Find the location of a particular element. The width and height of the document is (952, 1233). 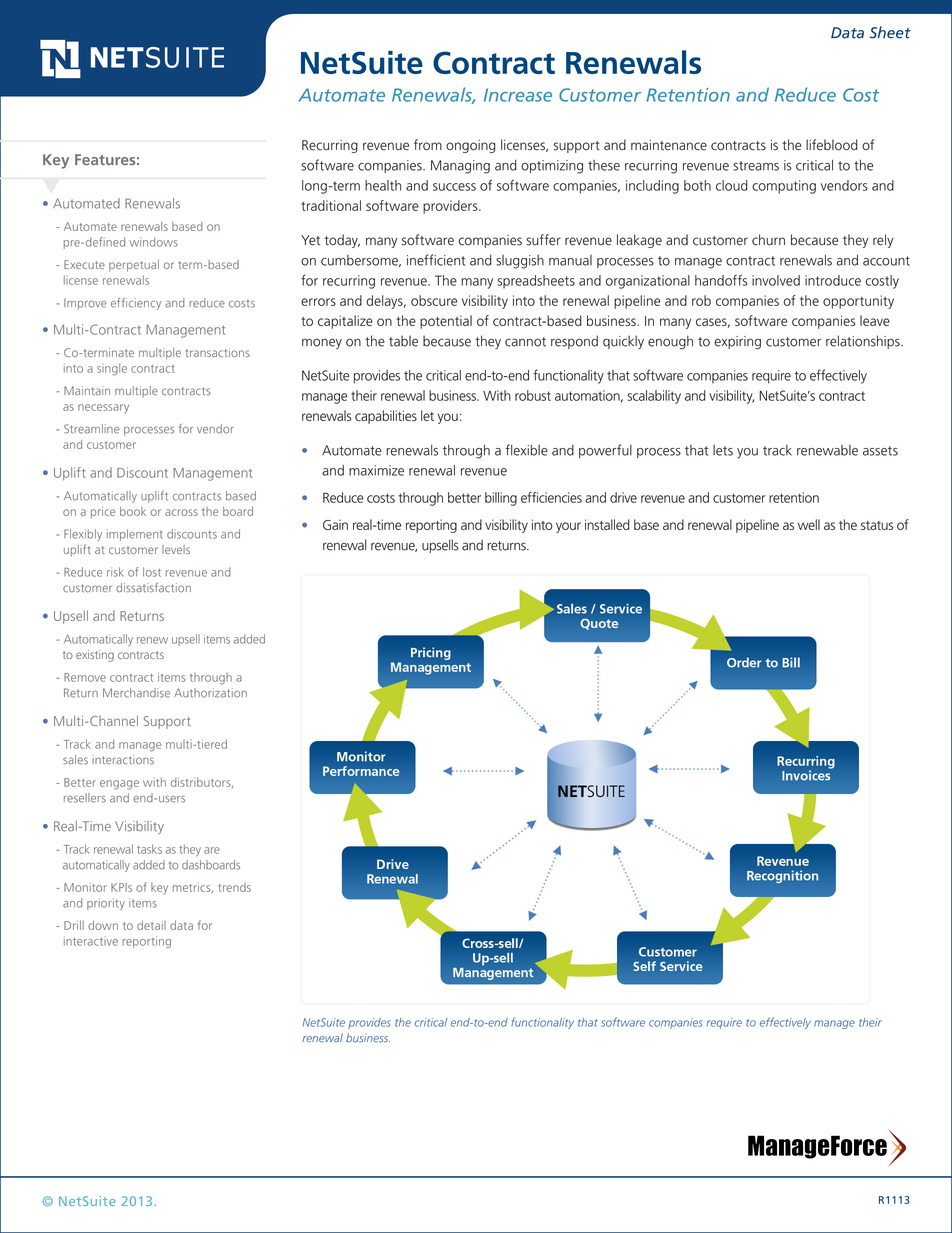

traditional is located at coordinates (331, 205).
